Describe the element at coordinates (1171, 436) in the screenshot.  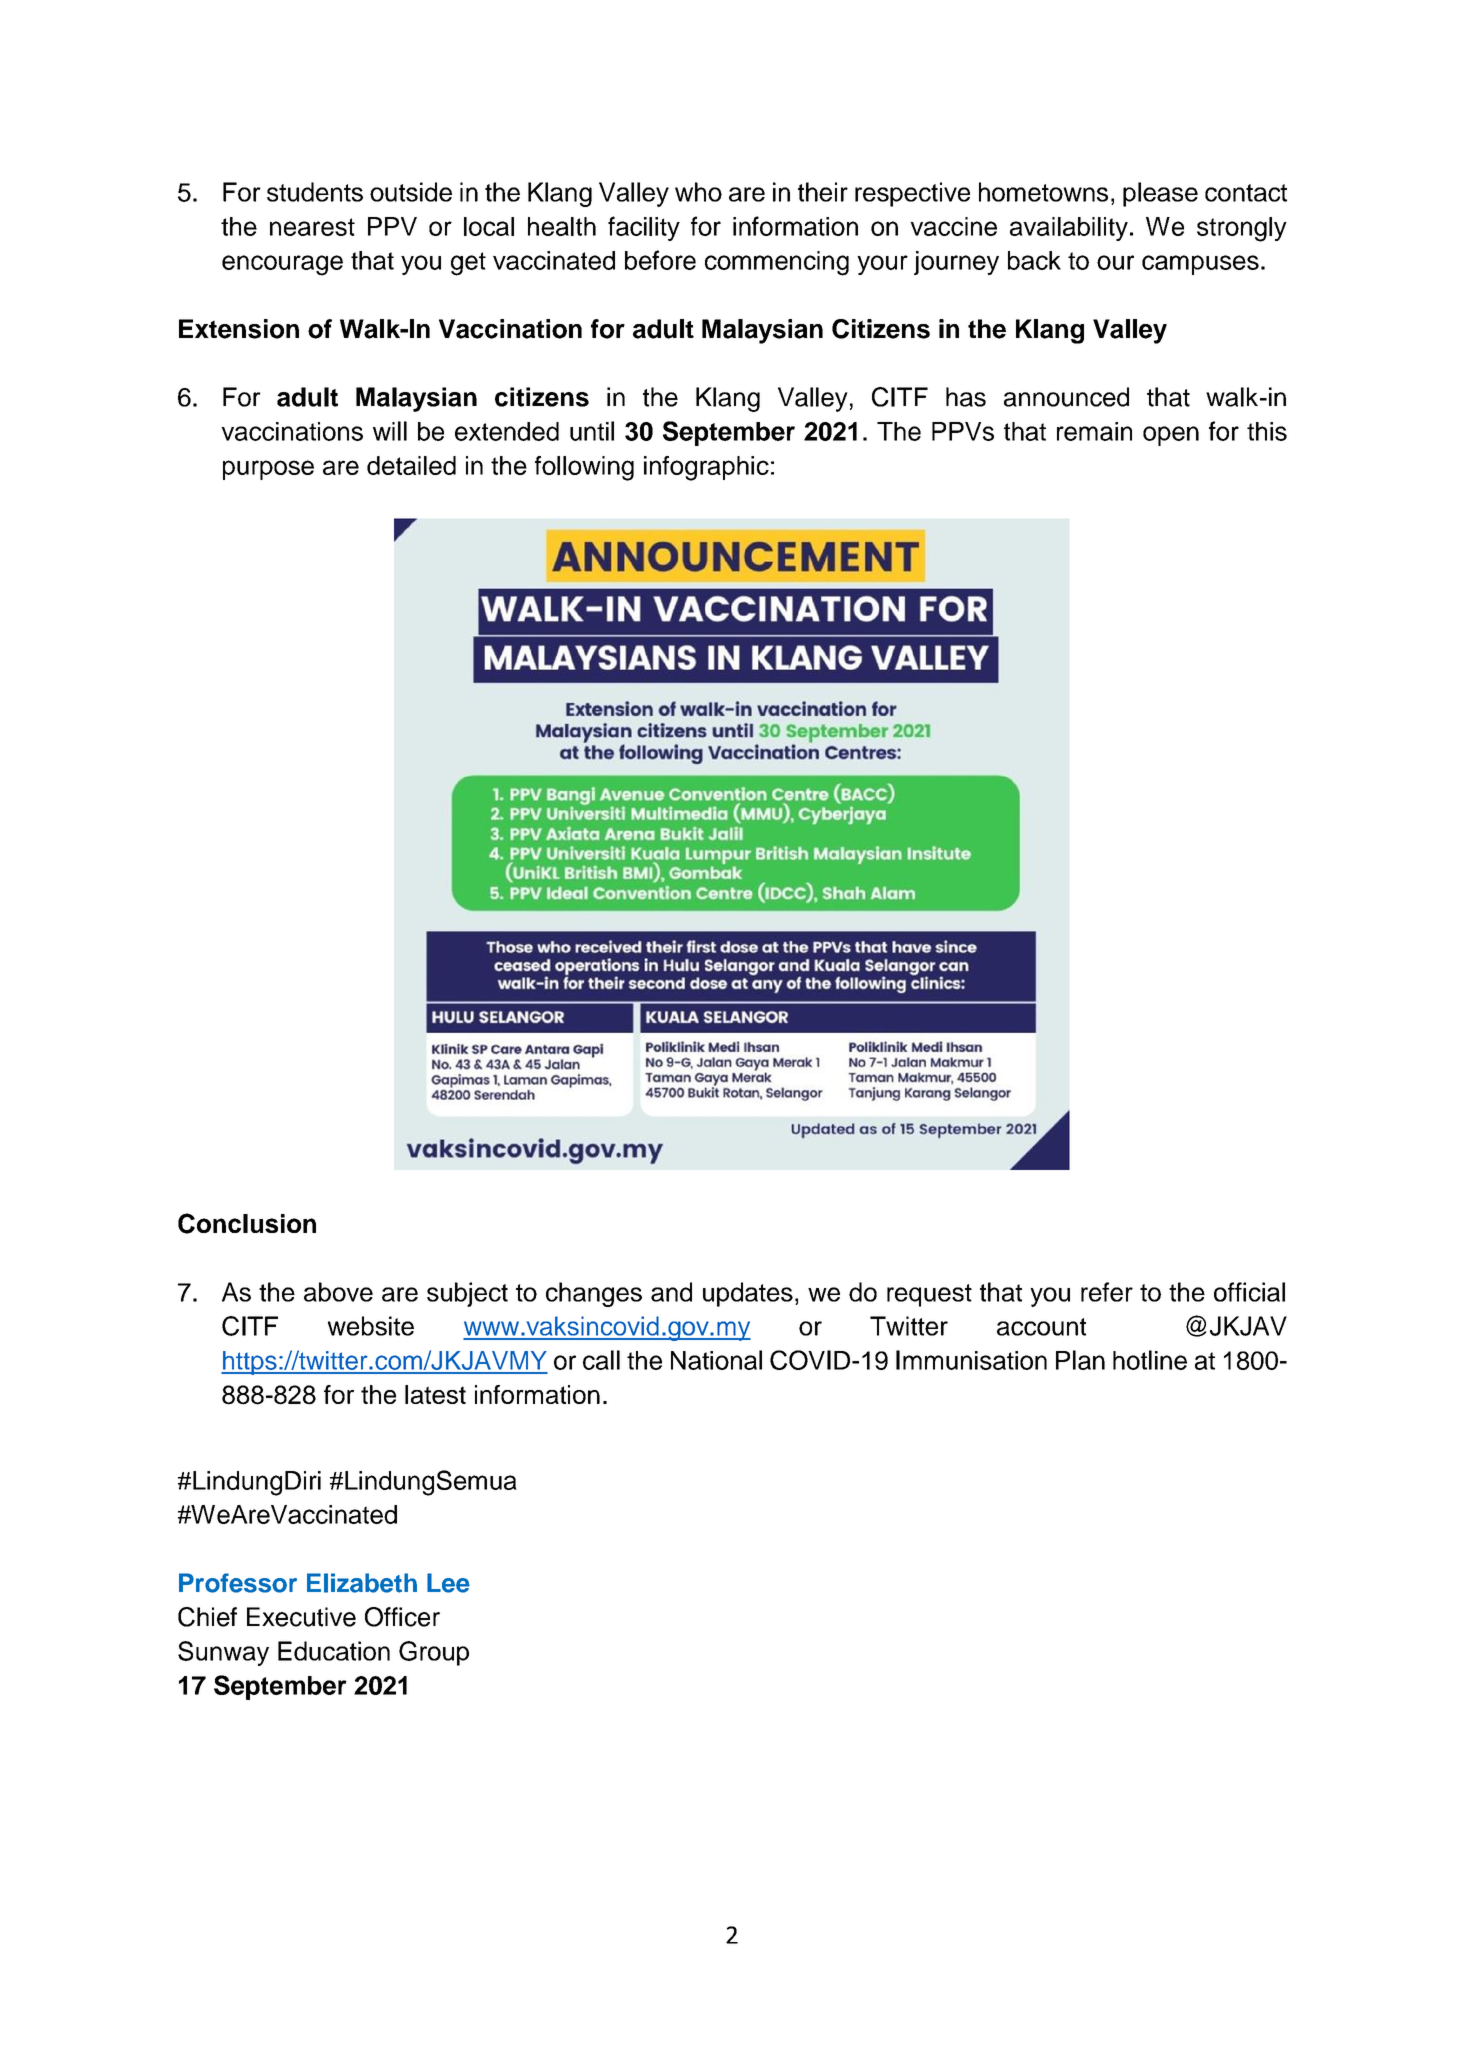
I see `open` at that location.
